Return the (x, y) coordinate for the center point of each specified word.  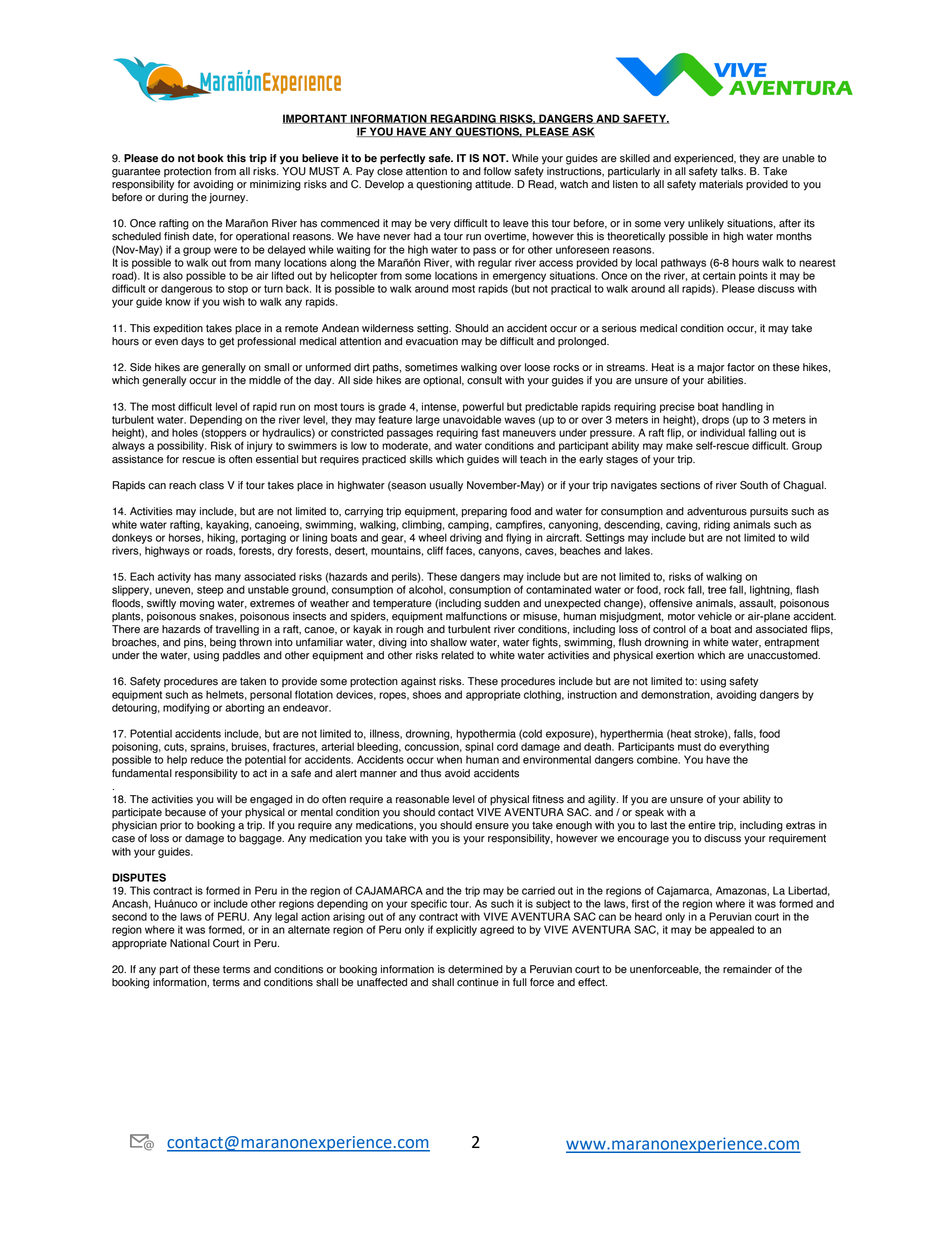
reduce (207, 759)
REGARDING (463, 119)
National (190, 943)
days (192, 342)
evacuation (432, 341)
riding (717, 525)
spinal (479, 747)
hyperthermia (631, 734)
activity (174, 577)
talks (733, 171)
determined (475, 969)
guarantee (136, 172)
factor (741, 367)
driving (466, 538)
